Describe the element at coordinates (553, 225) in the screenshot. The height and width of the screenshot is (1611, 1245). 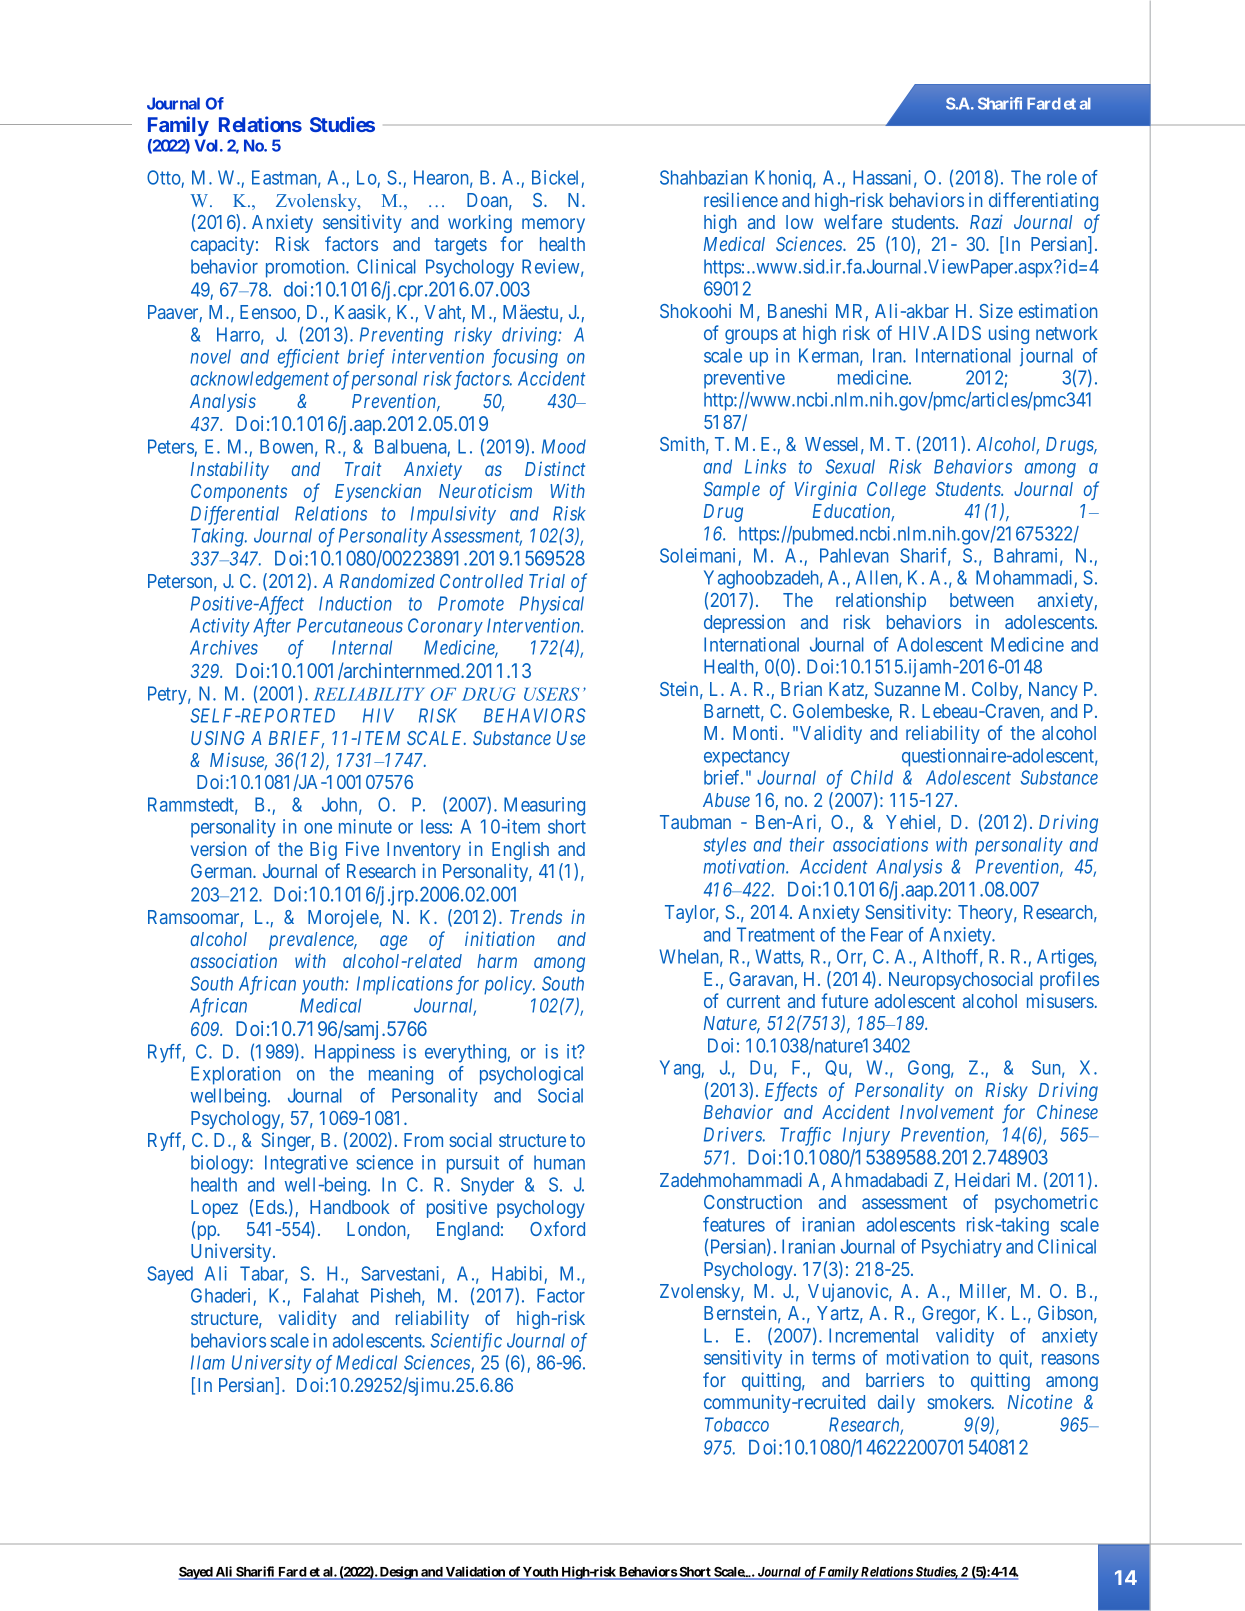
I see `memory` at that location.
